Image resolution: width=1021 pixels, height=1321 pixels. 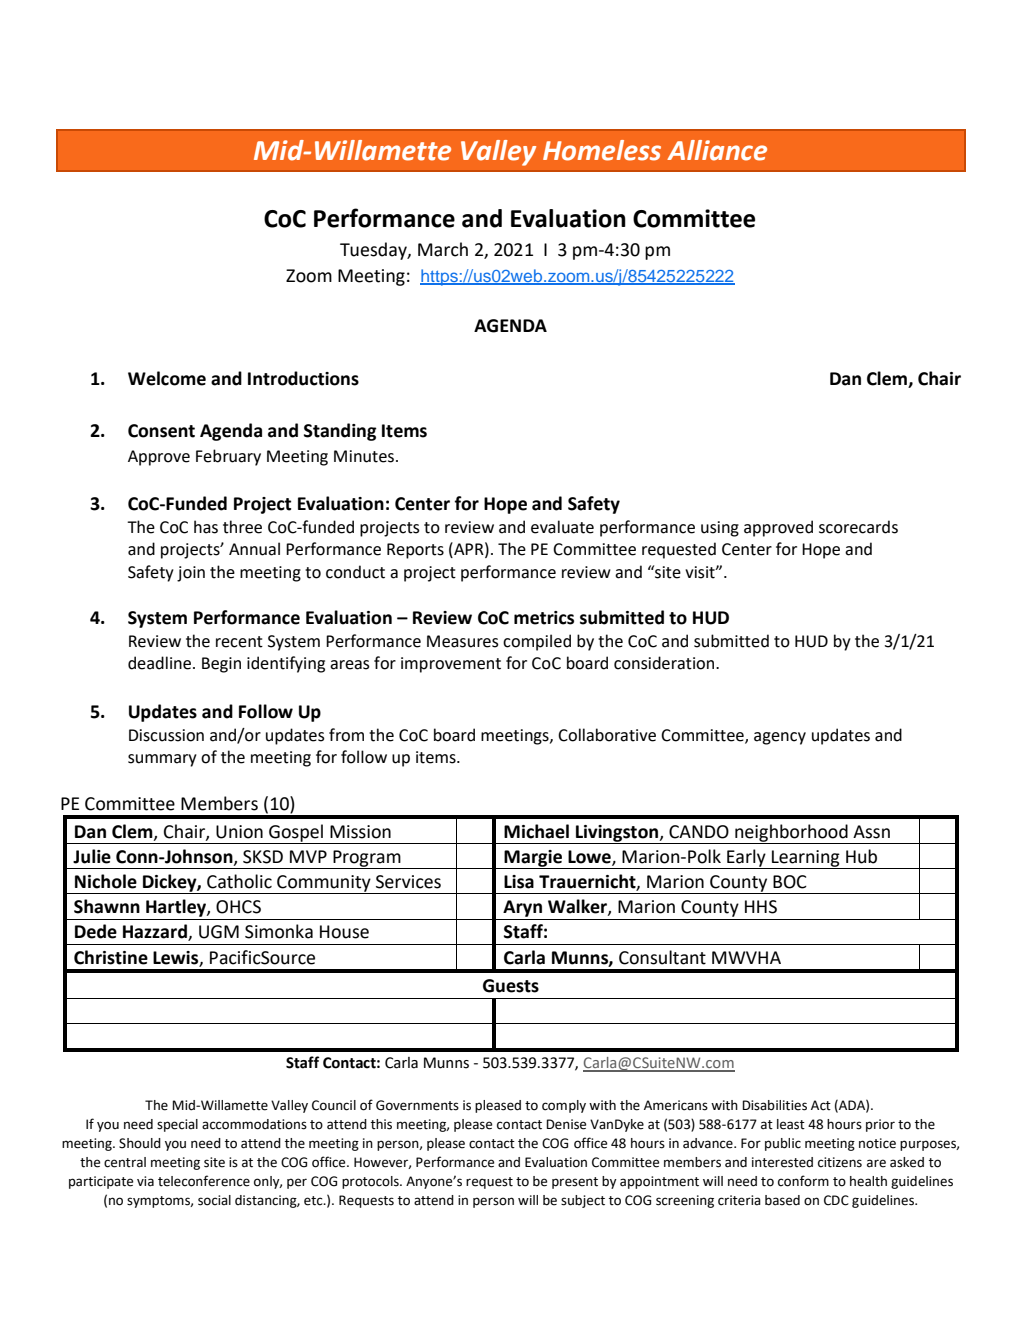 I want to click on Alliance, so click(x=717, y=150).
